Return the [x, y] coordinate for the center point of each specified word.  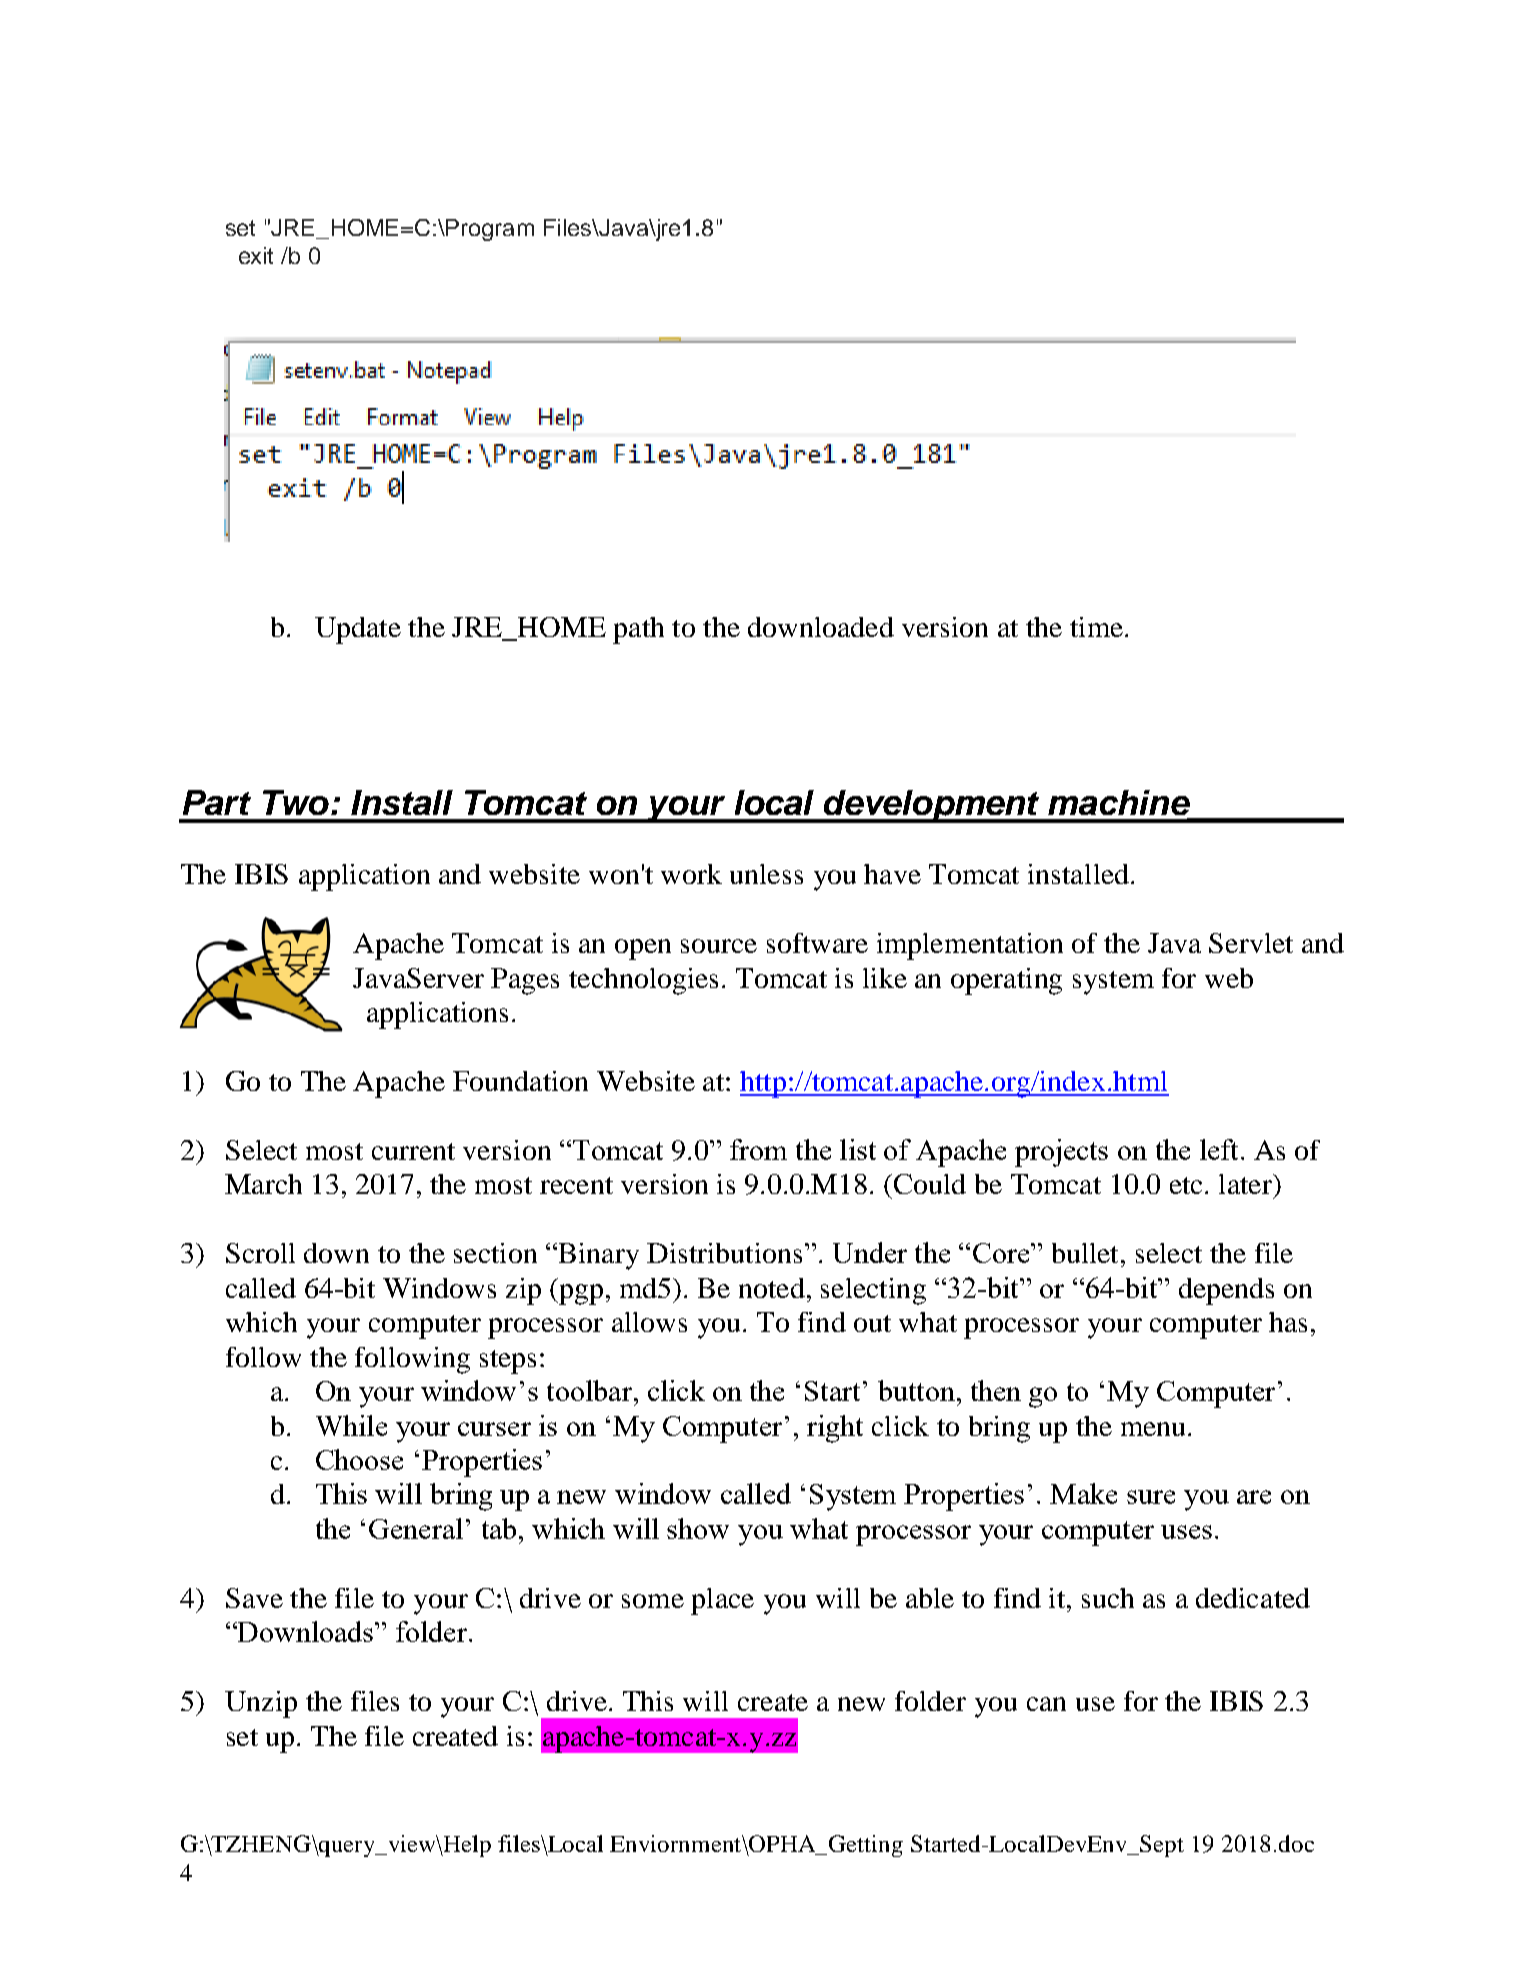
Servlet [1251, 943]
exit [256, 255]
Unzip [261, 1704]
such [1108, 1598]
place [722, 1601]
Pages [525, 981]
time [1096, 627]
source [719, 946]
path [638, 630]
